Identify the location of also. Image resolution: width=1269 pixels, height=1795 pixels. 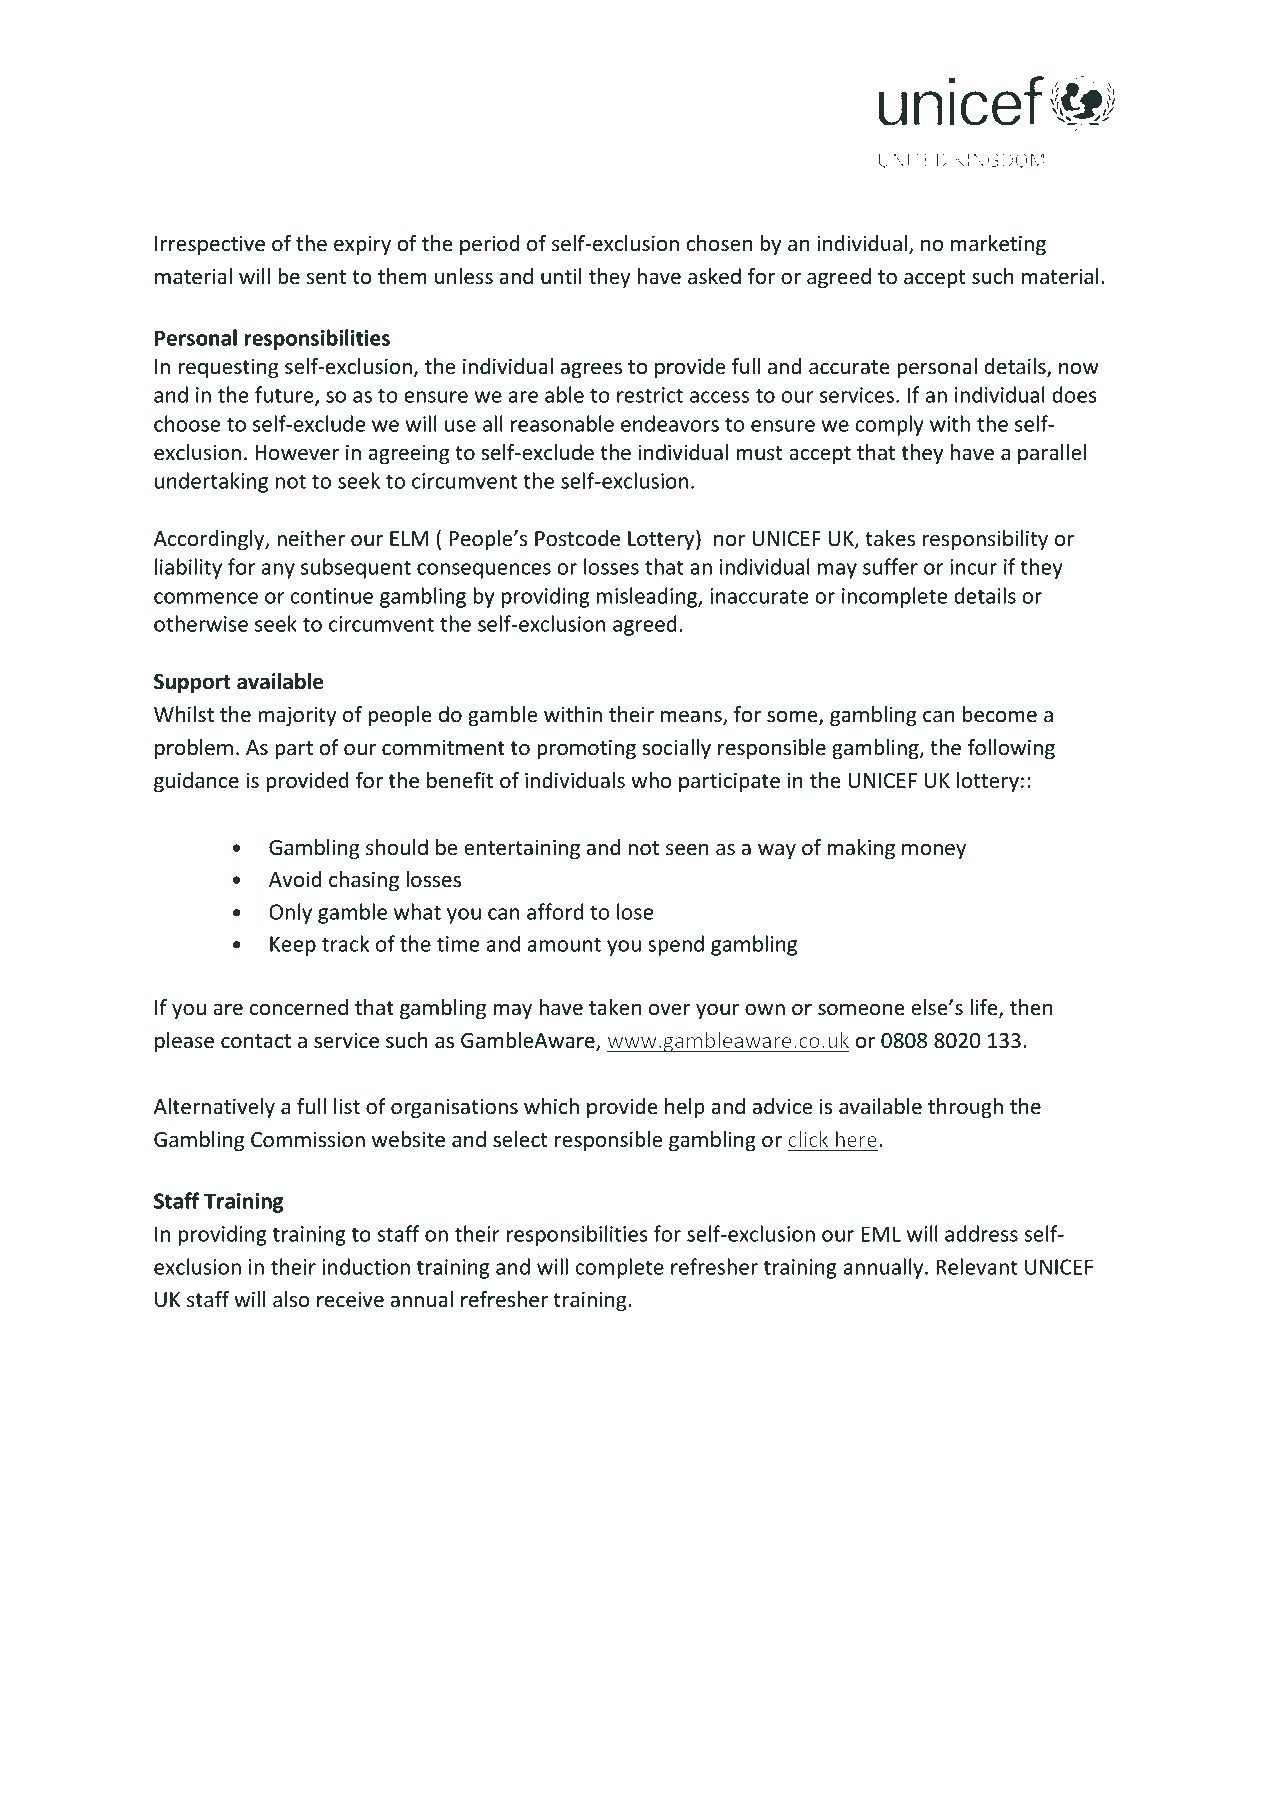
(291, 1299).
